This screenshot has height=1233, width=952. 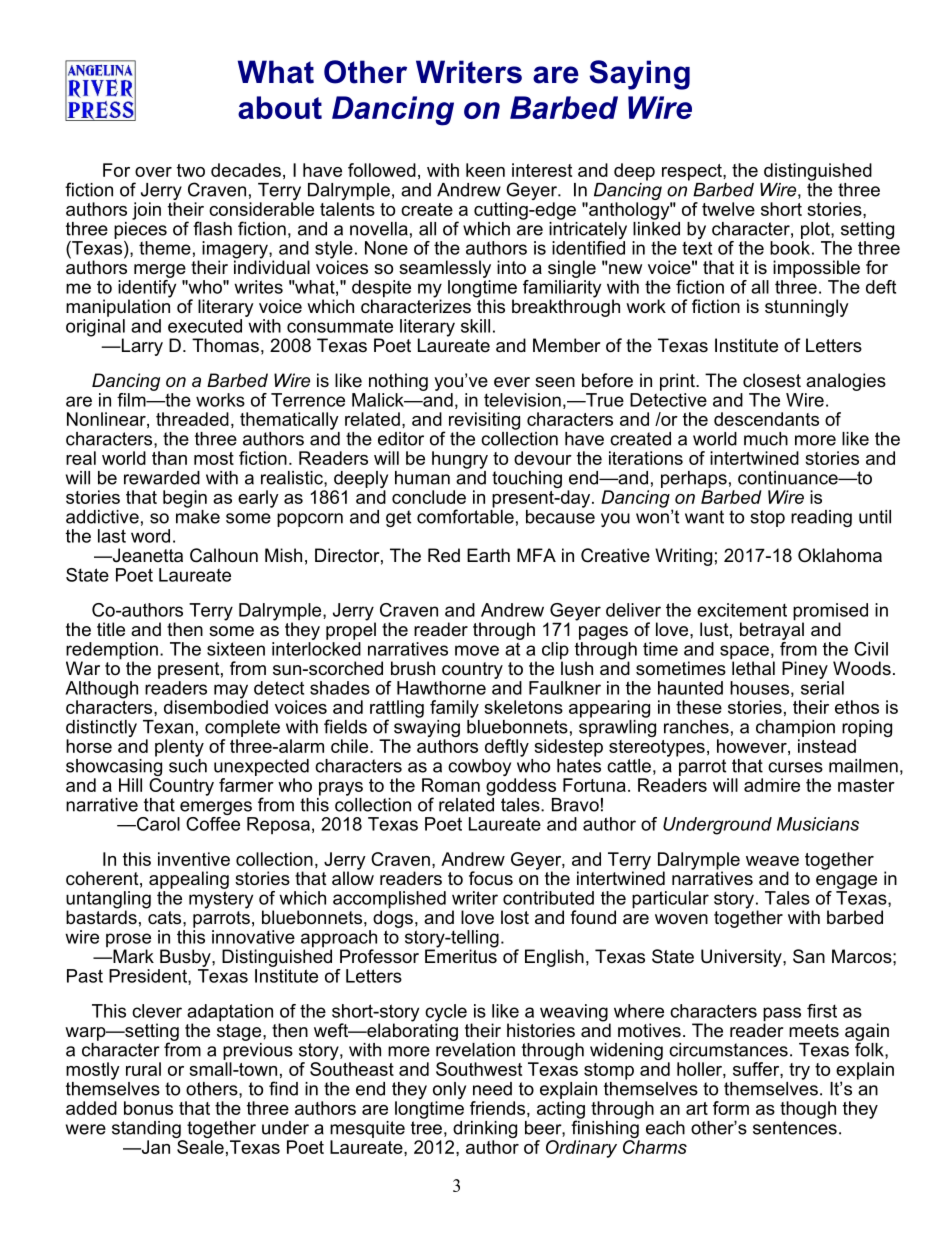 What do you see at coordinates (772, 785) in the screenshot?
I see `admire` at bounding box center [772, 785].
